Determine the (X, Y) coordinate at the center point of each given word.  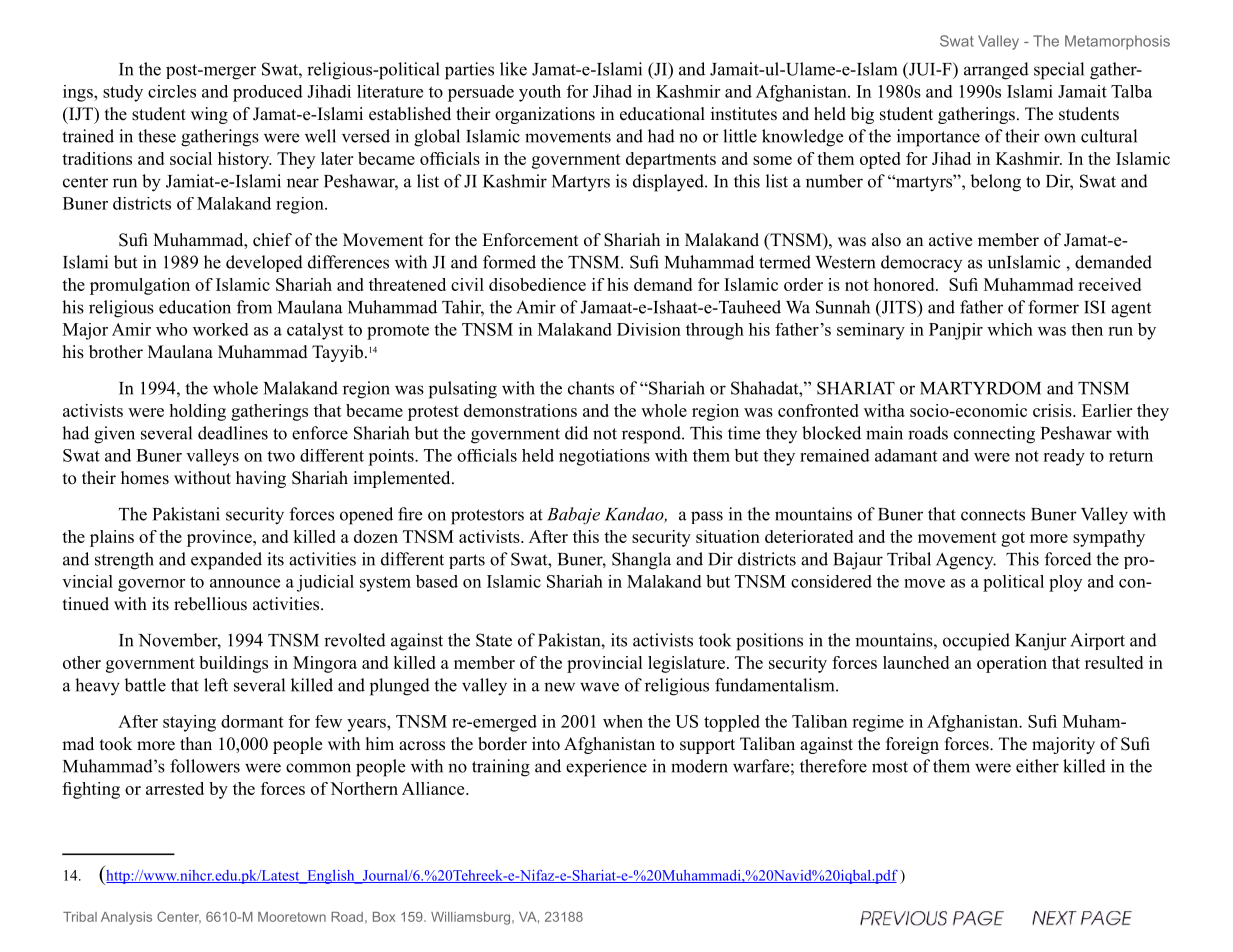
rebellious (210, 604)
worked (221, 329)
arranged (996, 71)
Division (649, 329)
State (494, 640)
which (1010, 329)
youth (540, 93)
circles (172, 91)
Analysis (126, 918)
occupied (976, 642)
